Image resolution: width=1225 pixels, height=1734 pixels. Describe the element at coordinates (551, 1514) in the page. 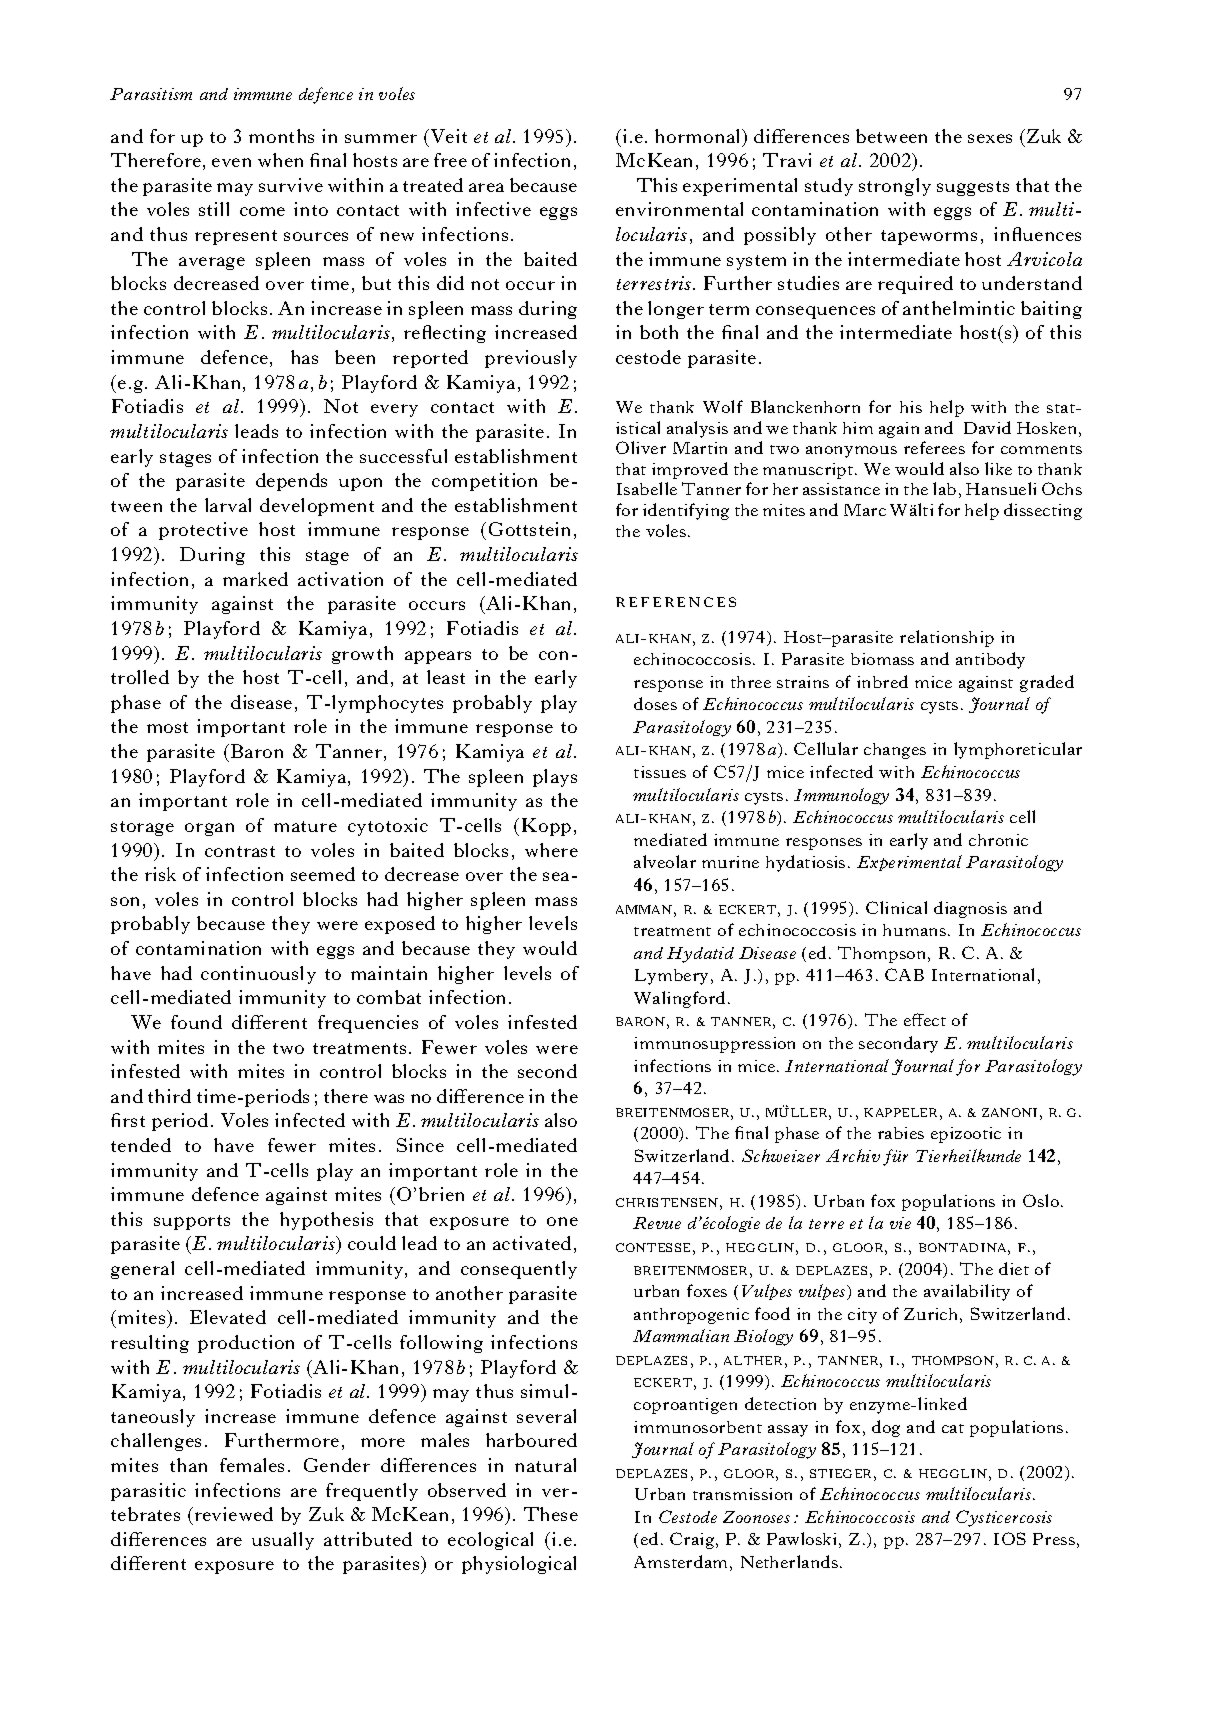

I see `These` at that location.
